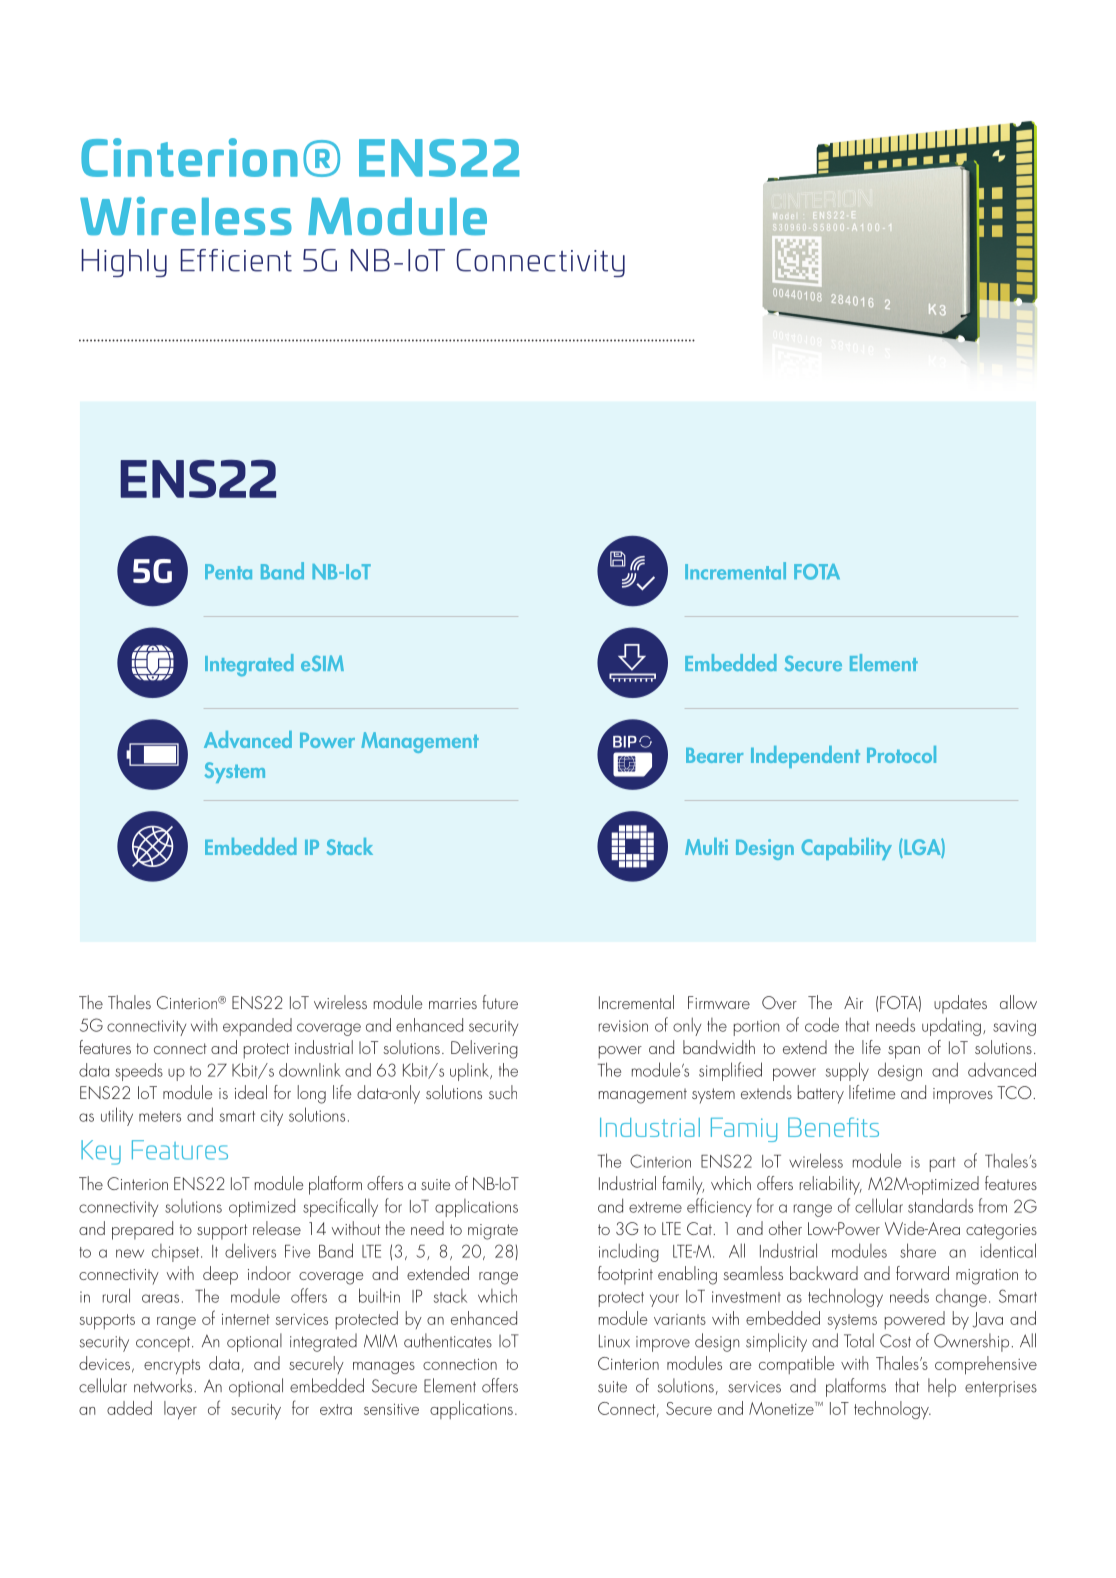 This screenshot has width=1116, height=1578. I want to click on help, so click(942, 1387).
